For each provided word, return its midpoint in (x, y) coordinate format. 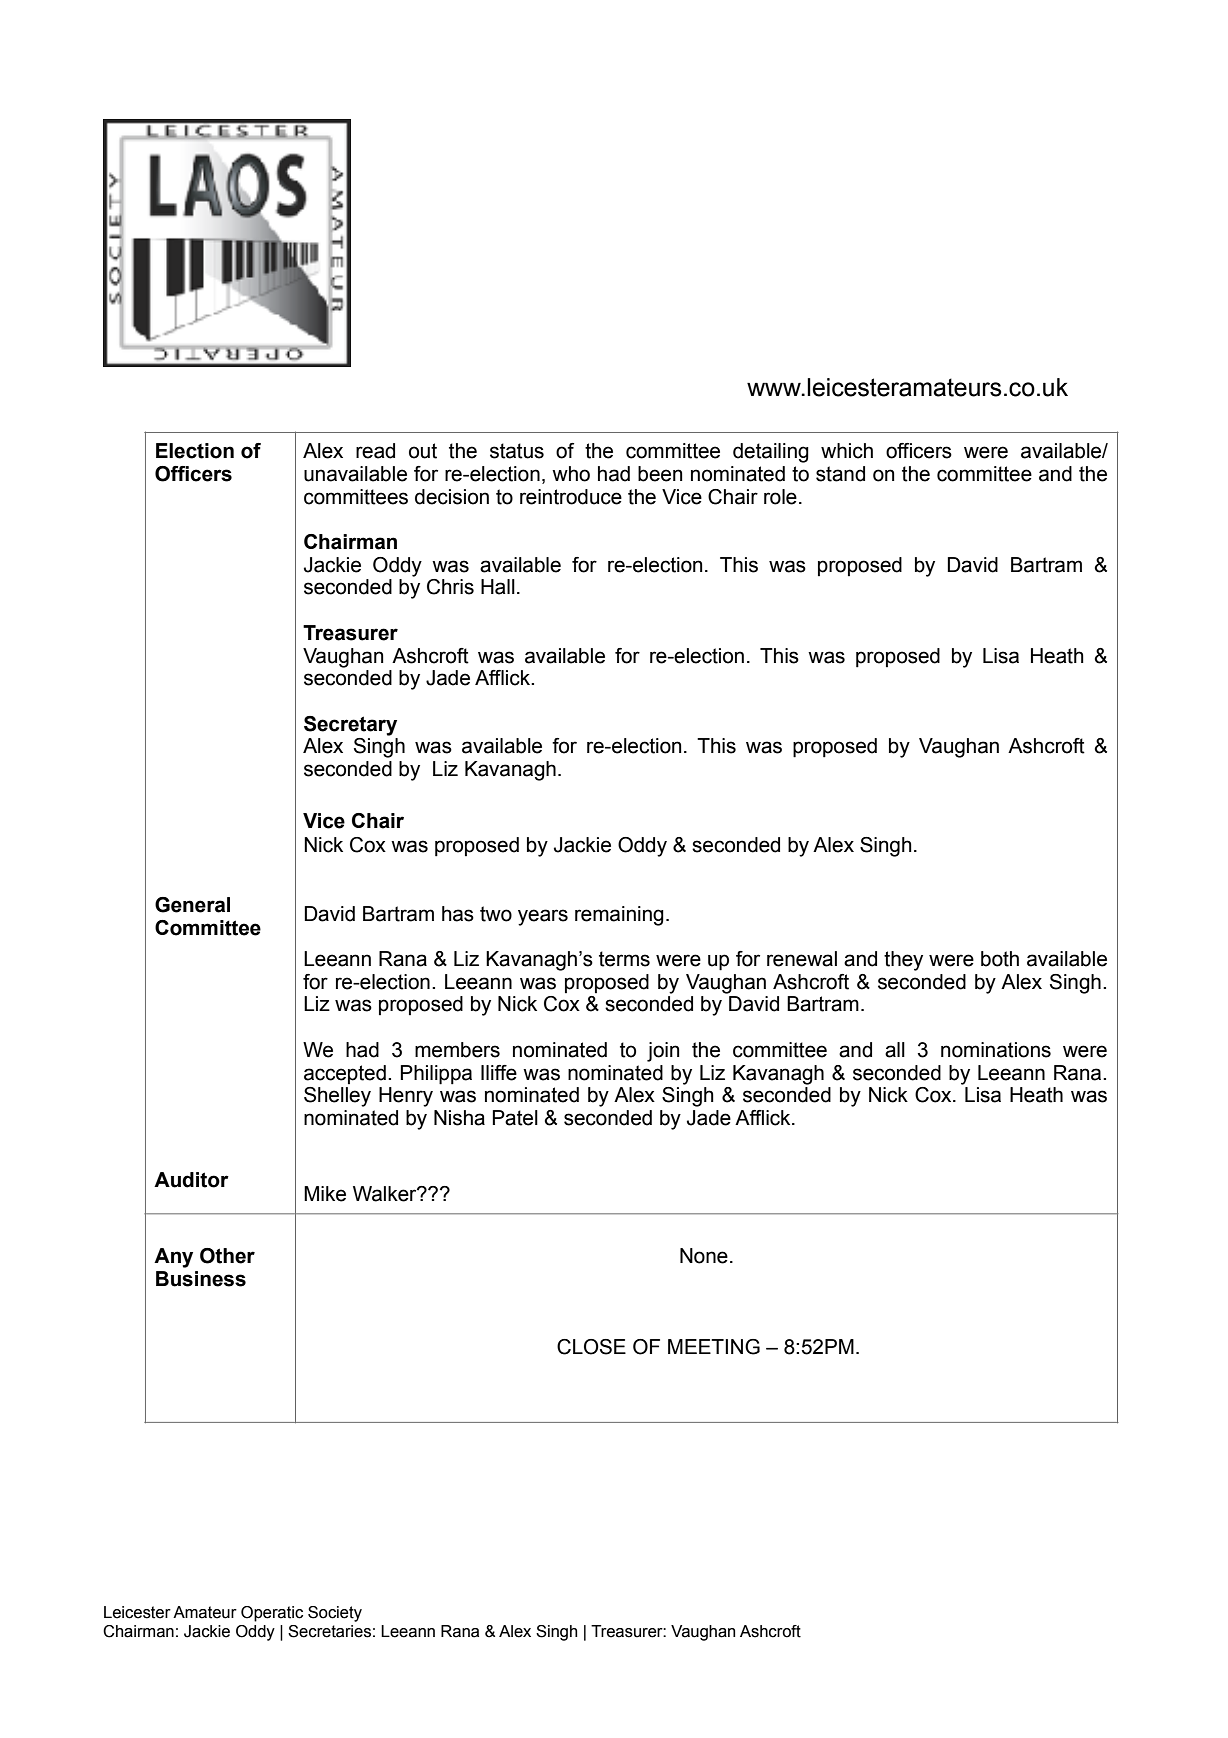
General (192, 905)
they (903, 961)
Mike (325, 1194)
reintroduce (571, 497)
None (704, 1256)
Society (335, 1614)
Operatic (272, 1614)
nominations (996, 1050)
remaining (619, 916)
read (375, 451)
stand (840, 474)
